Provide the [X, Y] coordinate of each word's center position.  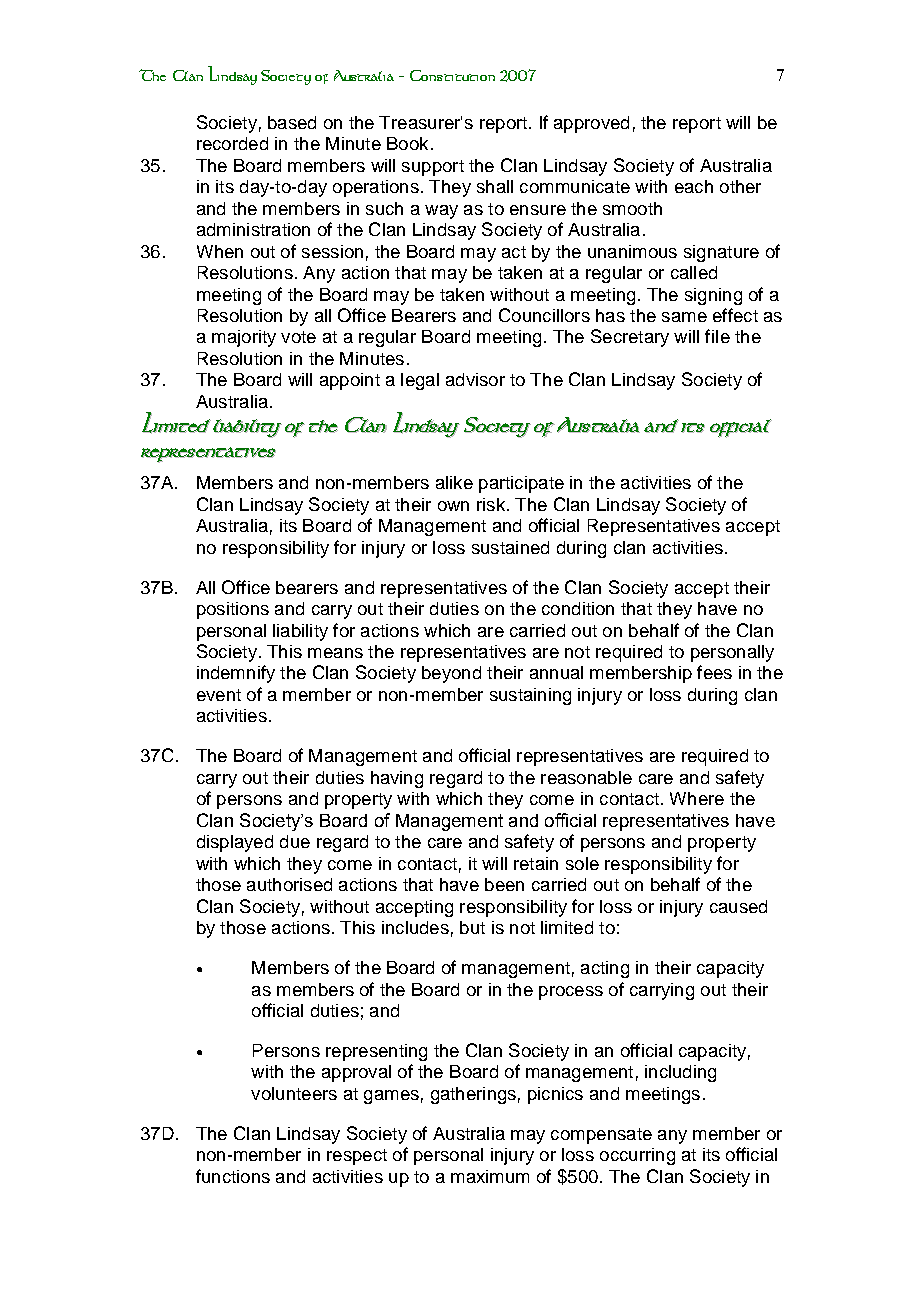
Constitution [452, 75]
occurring [637, 1156]
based [292, 122]
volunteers [294, 1093]
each [694, 186]
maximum [490, 1176]
